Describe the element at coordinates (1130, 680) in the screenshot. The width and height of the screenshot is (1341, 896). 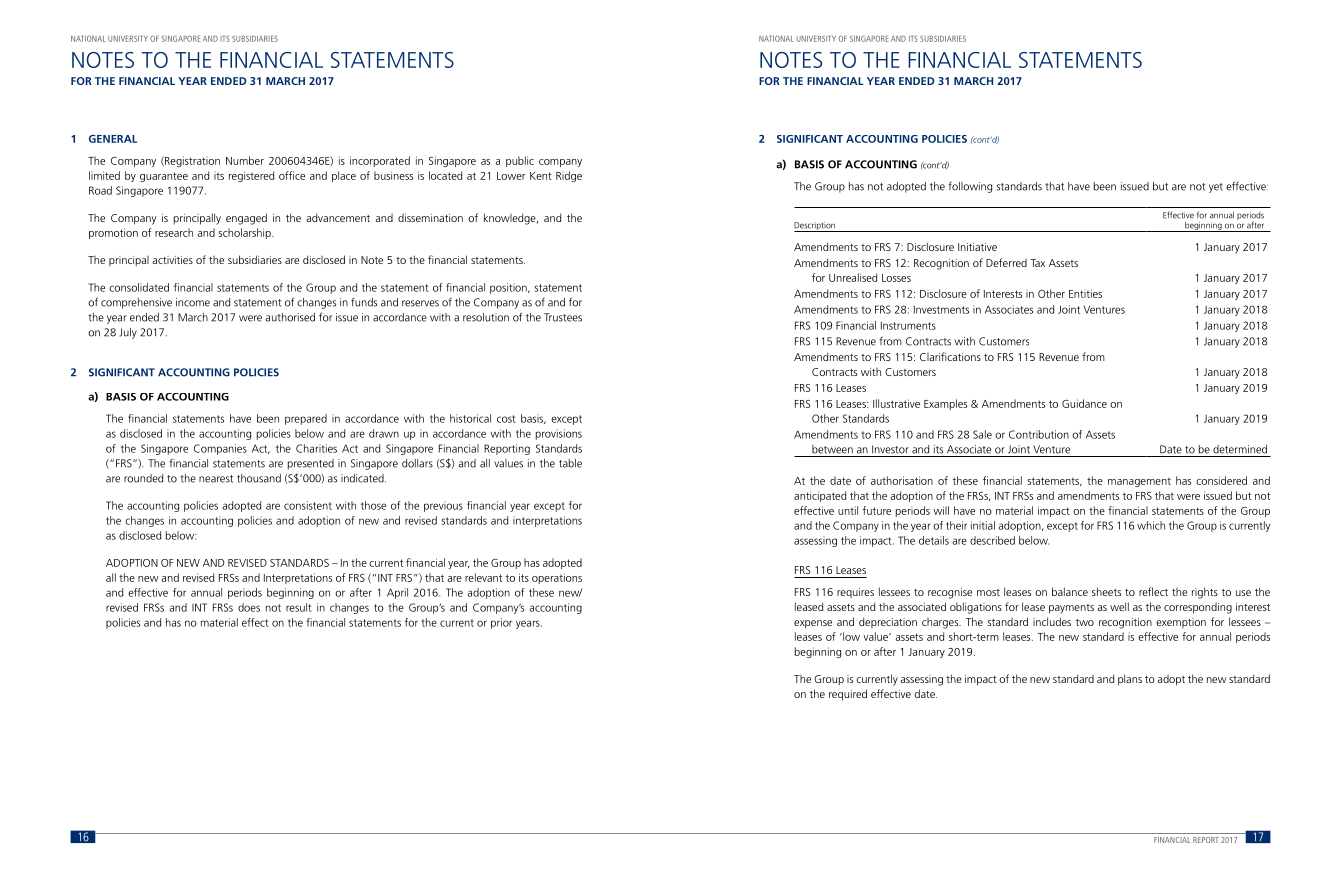
I see `plans` at that location.
